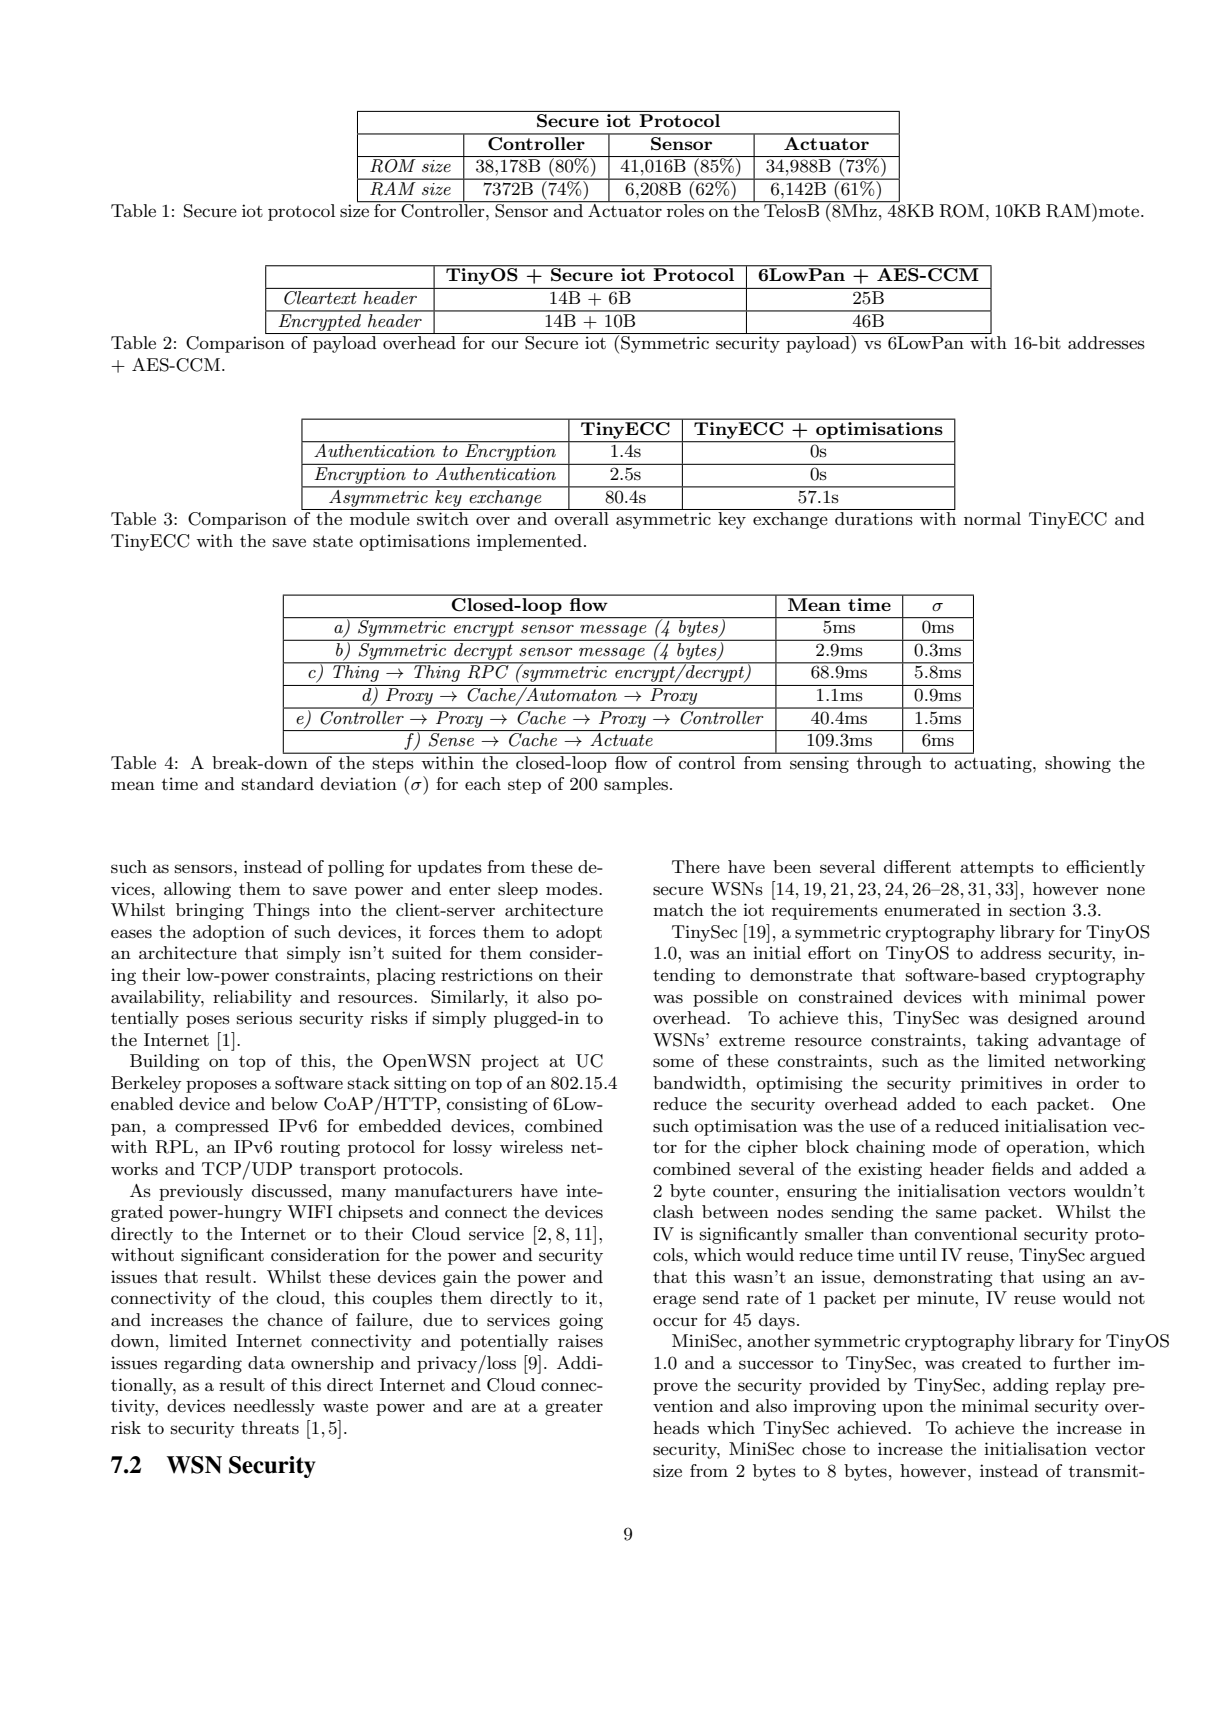 The width and height of the page is (1227, 1735). What do you see at coordinates (992, 1362) in the page?
I see `created` at bounding box center [992, 1362].
